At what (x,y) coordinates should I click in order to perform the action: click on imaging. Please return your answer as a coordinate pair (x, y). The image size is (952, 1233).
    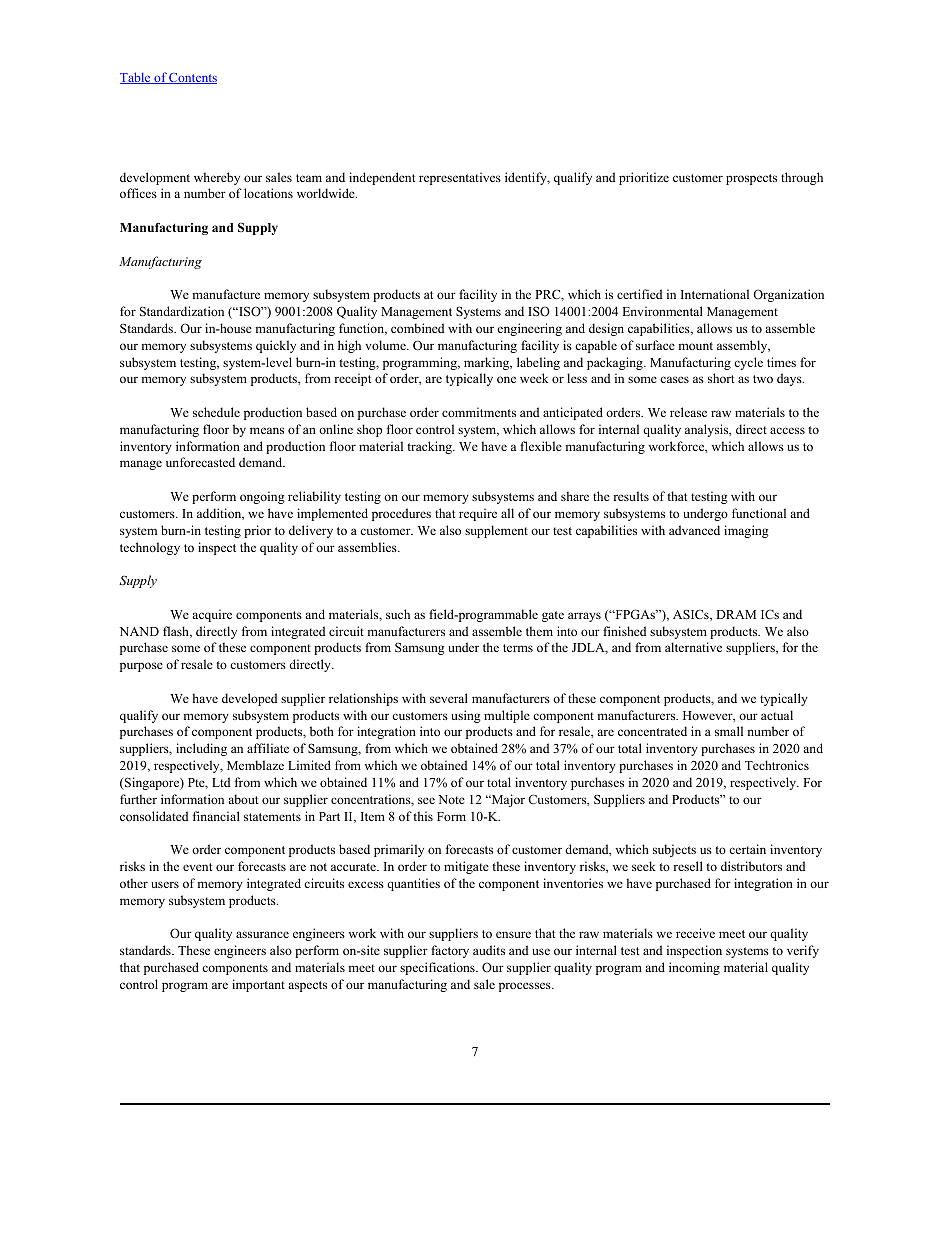
    Looking at the image, I should click on (746, 531).
